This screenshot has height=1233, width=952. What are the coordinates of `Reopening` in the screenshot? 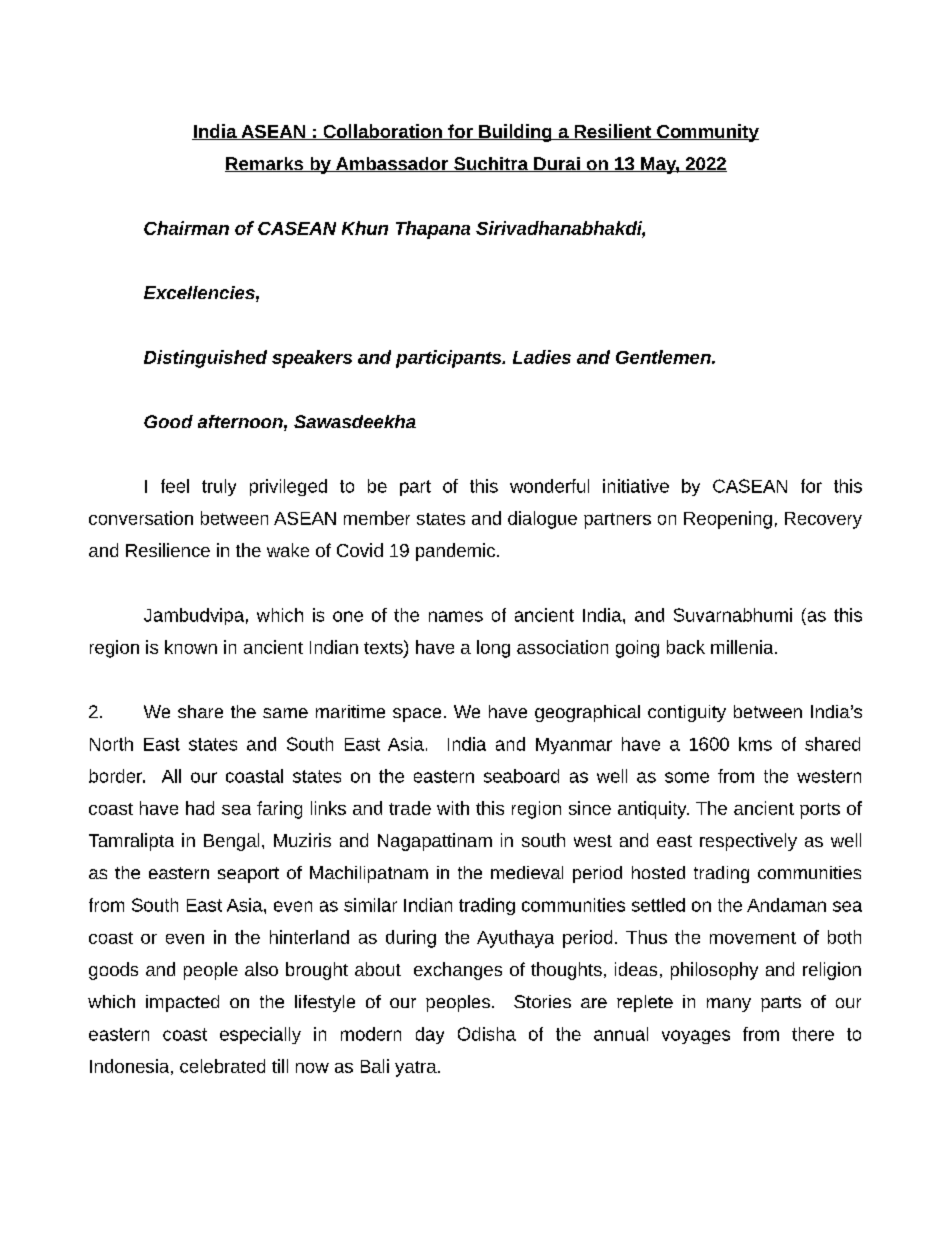 It's located at (728, 520).
